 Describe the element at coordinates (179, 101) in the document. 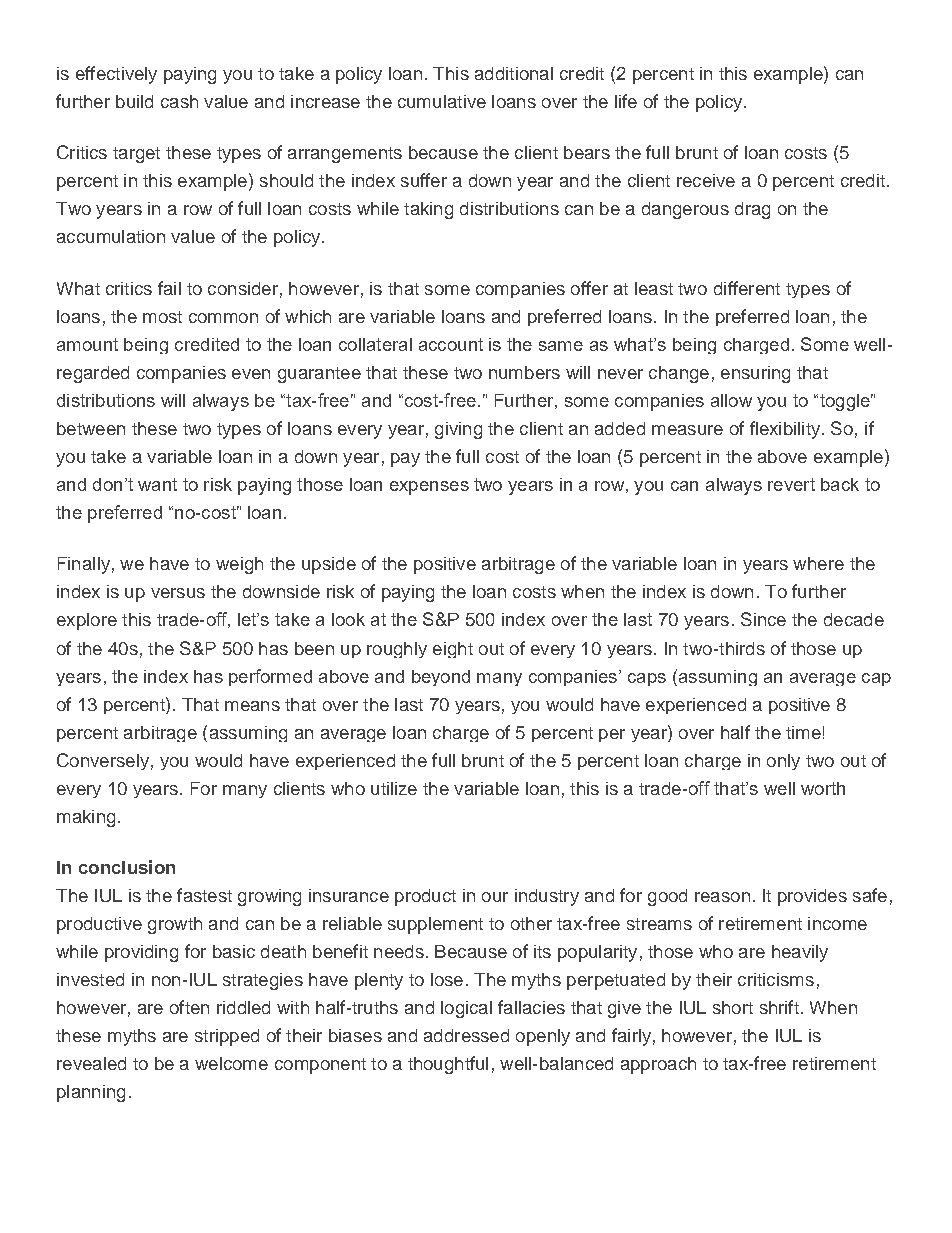

I see `cash` at that location.
